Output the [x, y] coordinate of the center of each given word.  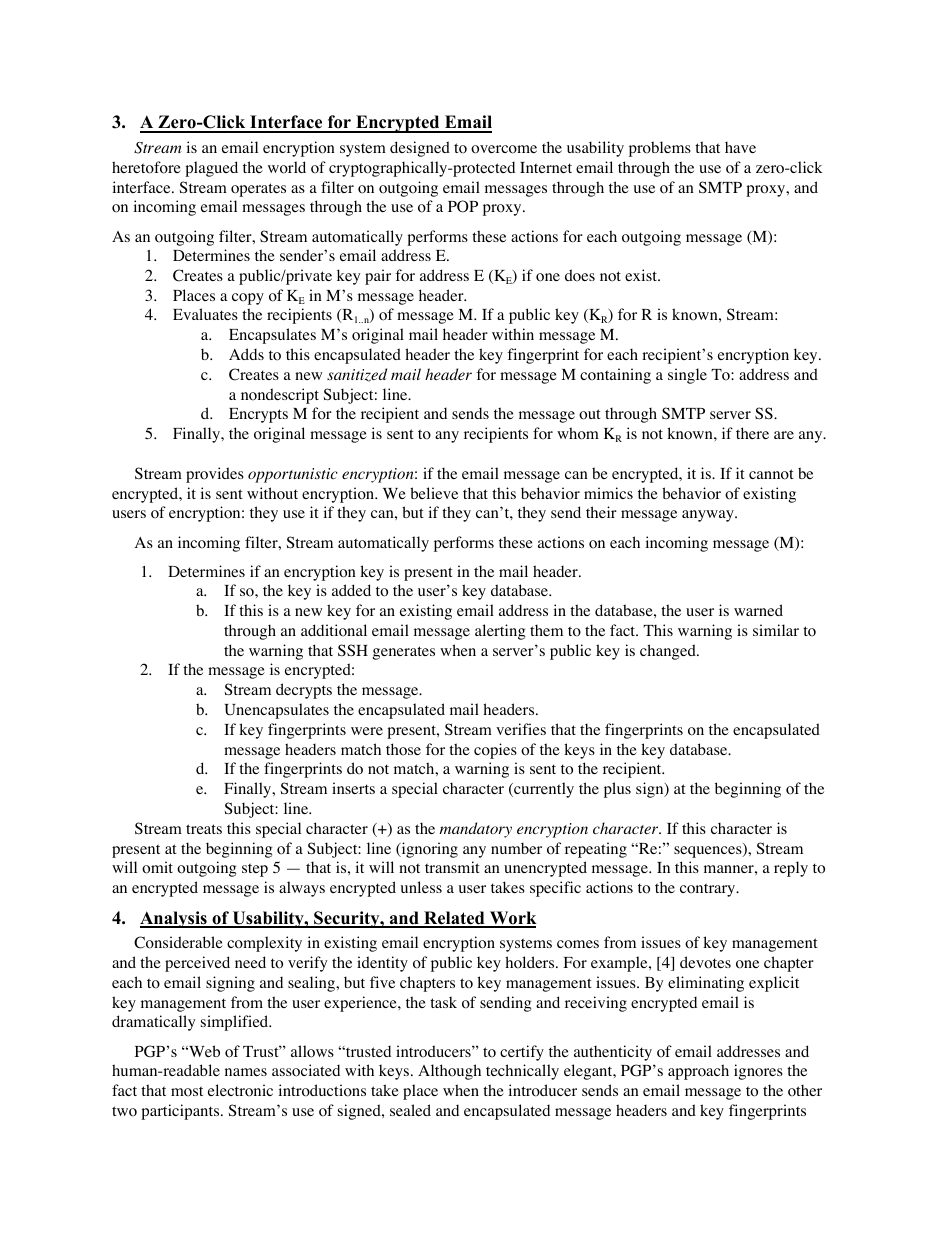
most [187, 1091]
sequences [709, 852]
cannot [771, 474]
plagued [211, 169]
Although [449, 1072]
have [740, 147]
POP [463, 206]
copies [495, 751]
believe [434, 493]
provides [215, 475]
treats [204, 829]
